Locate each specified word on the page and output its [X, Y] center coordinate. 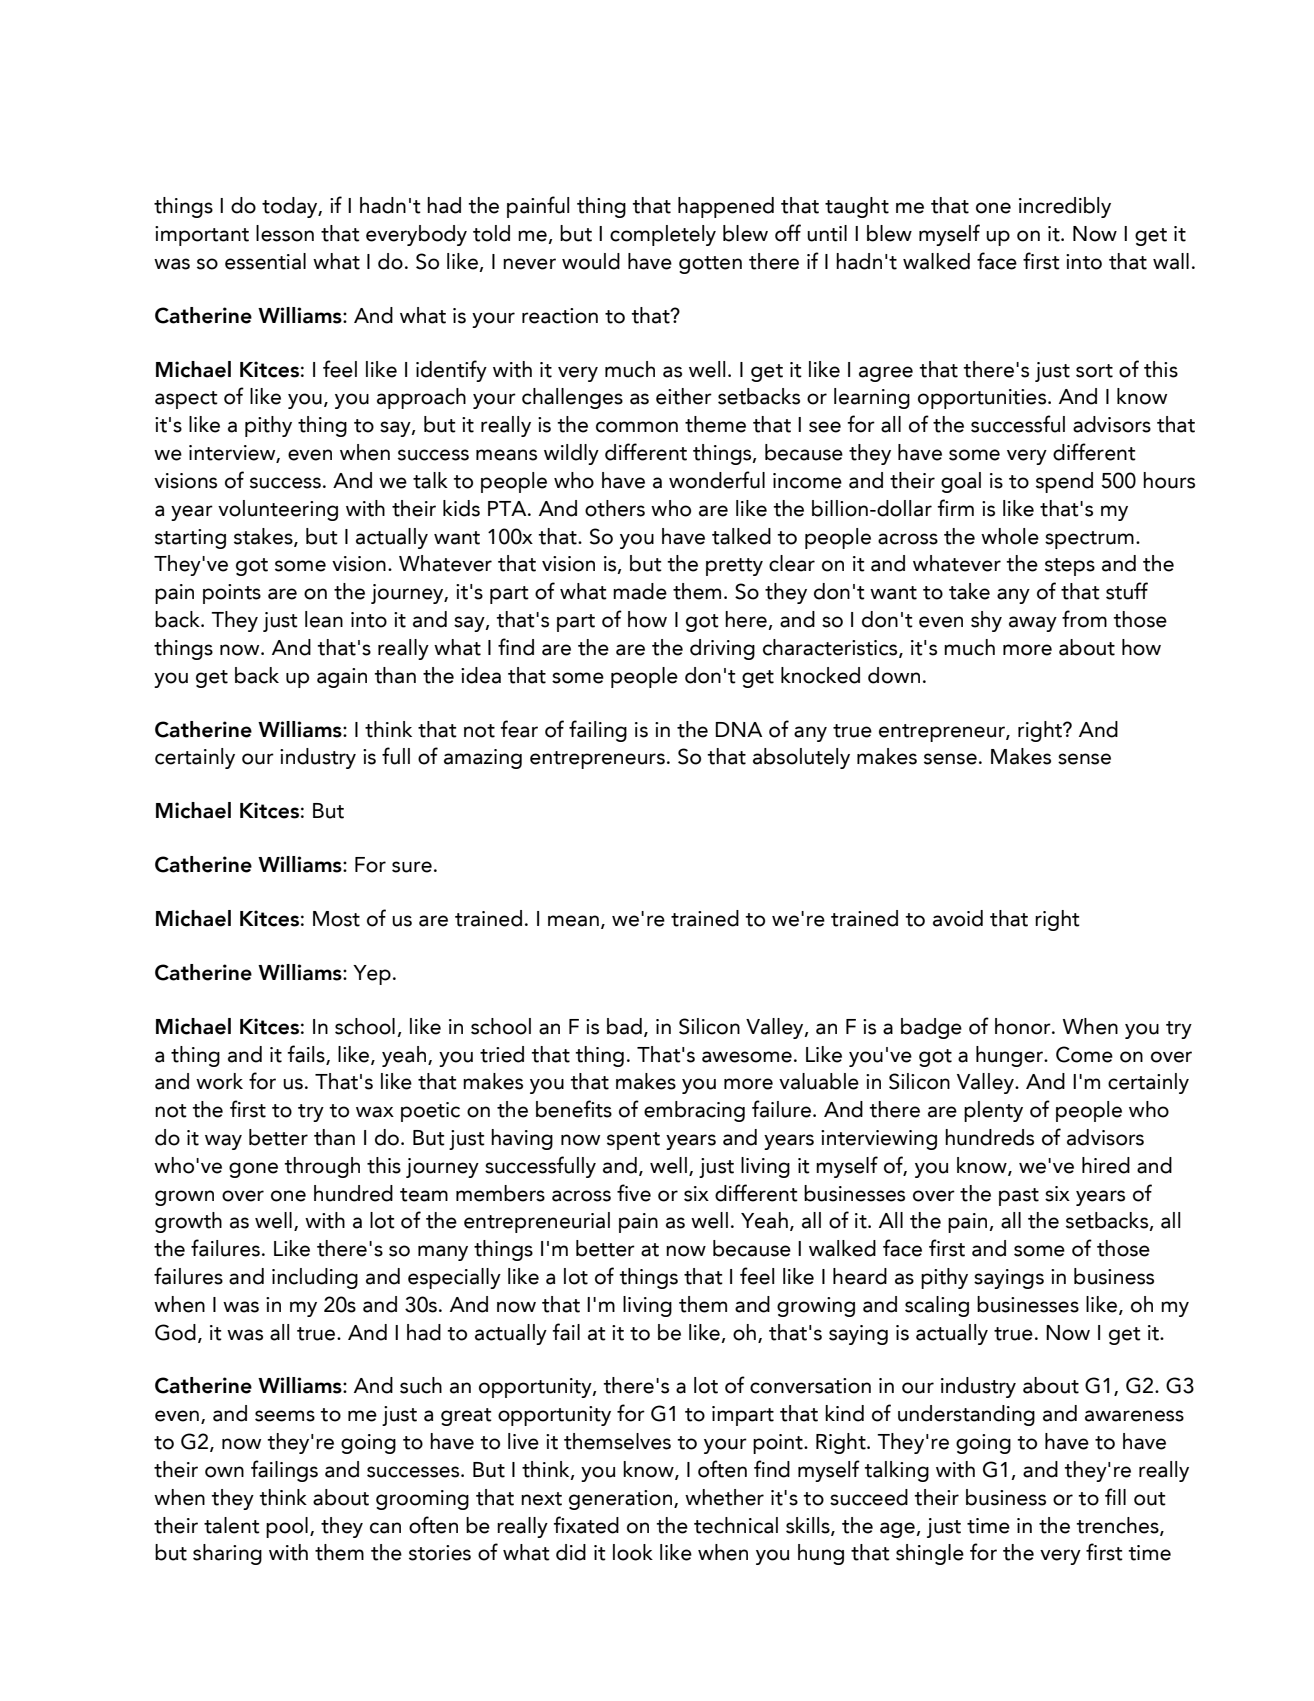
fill [1115, 1496]
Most [336, 919]
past [1019, 1197]
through [322, 1167]
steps [1070, 567]
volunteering [278, 510]
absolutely [801, 758]
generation [622, 1500]
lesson [285, 233]
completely [663, 235]
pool [287, 1527]
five [634, 1193]
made [640, 591]
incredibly [1065, 207]
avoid [958, 918]
